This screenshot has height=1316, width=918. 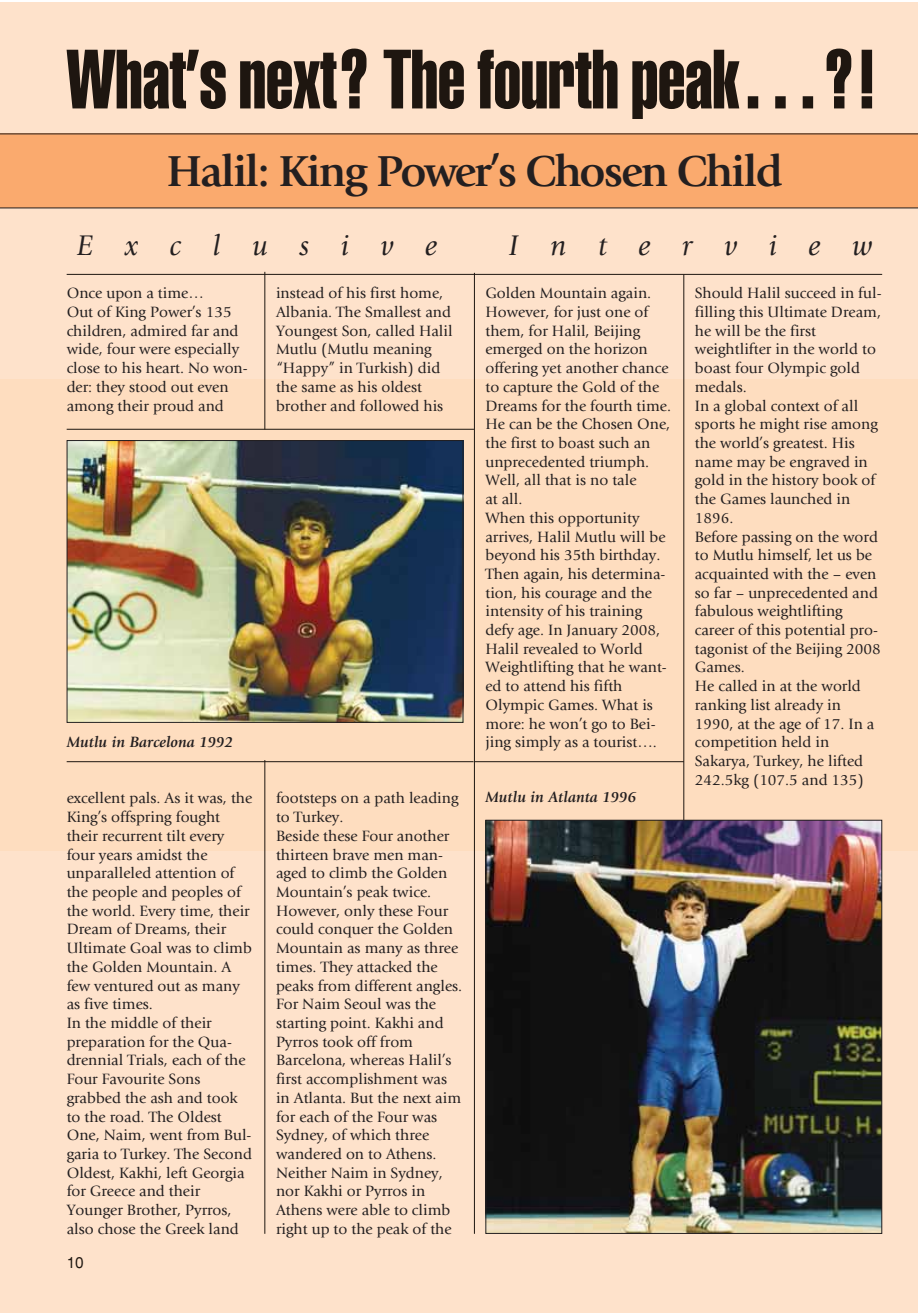 I want to click on Greek, so click(x=185, y=1228).
